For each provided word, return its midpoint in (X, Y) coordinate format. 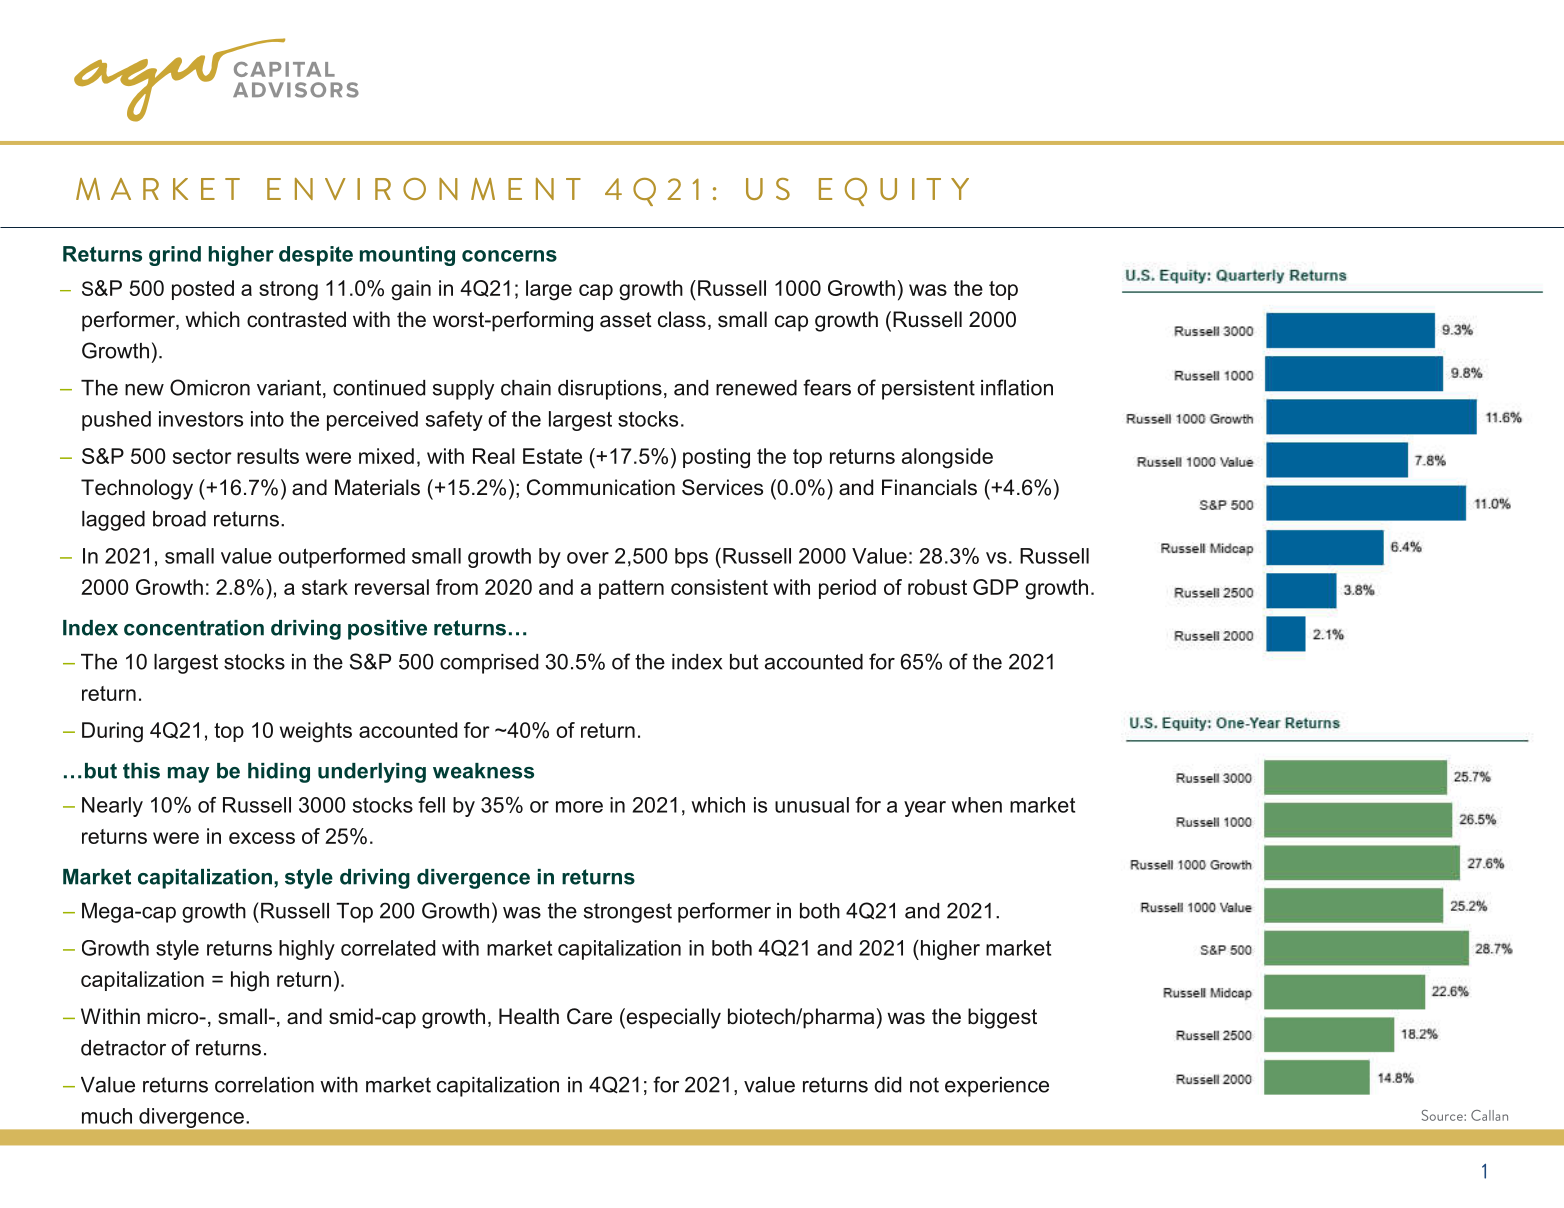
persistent (928, 390)
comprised (489, 664)
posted (203, 290)
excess (262, 838)
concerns (509, 256)
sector (202, 456)
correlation (264, 1085)
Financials (929, 487)
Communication (601, 487)
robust (937, 587)
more (579, 807)
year (925, 809)
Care (589, 1016)
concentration (194, 628)
